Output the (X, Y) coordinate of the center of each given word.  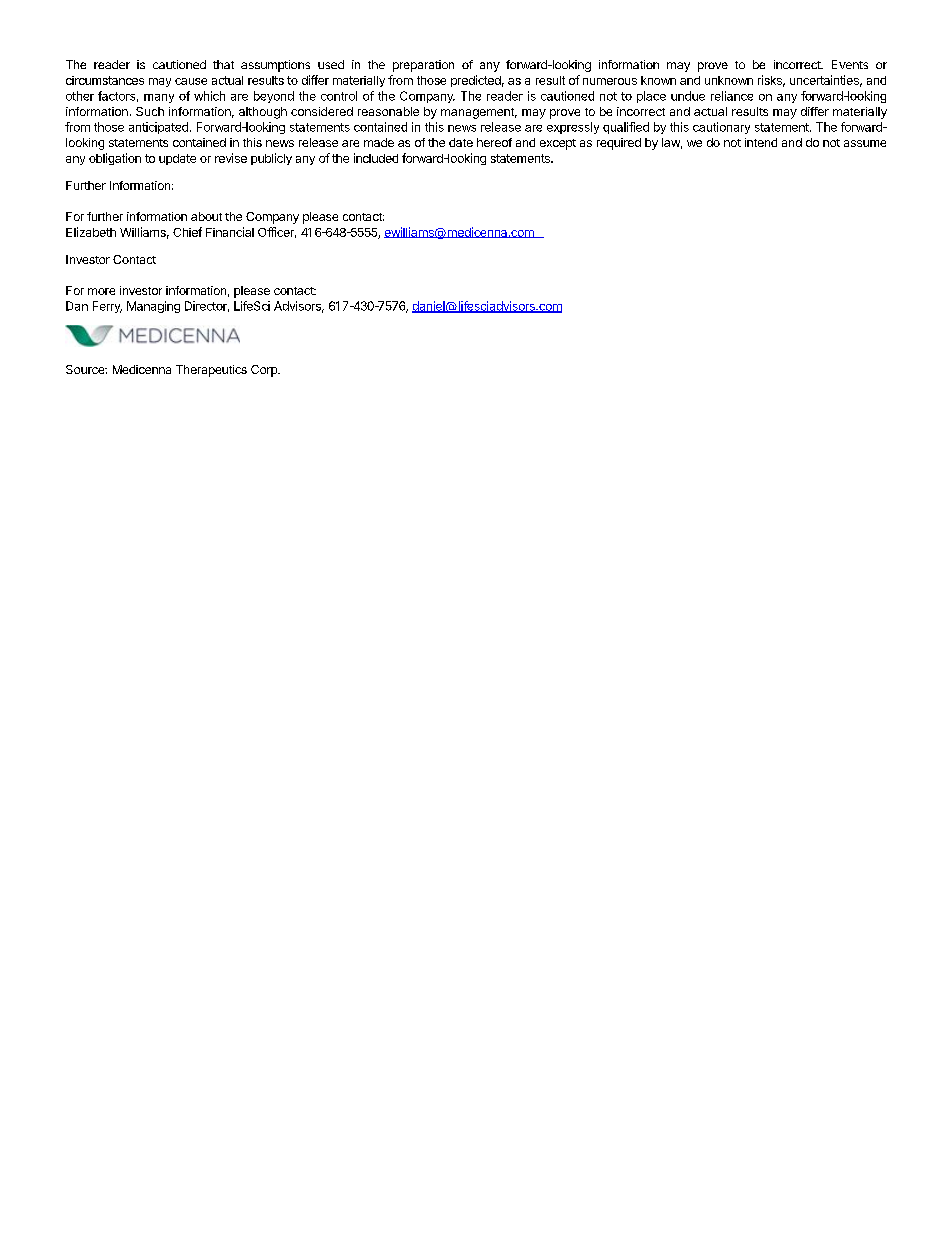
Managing (153, 307)
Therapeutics (211, 371)
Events (850, 64)
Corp (265, 371)
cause (191, 81)
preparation (423, 66)
